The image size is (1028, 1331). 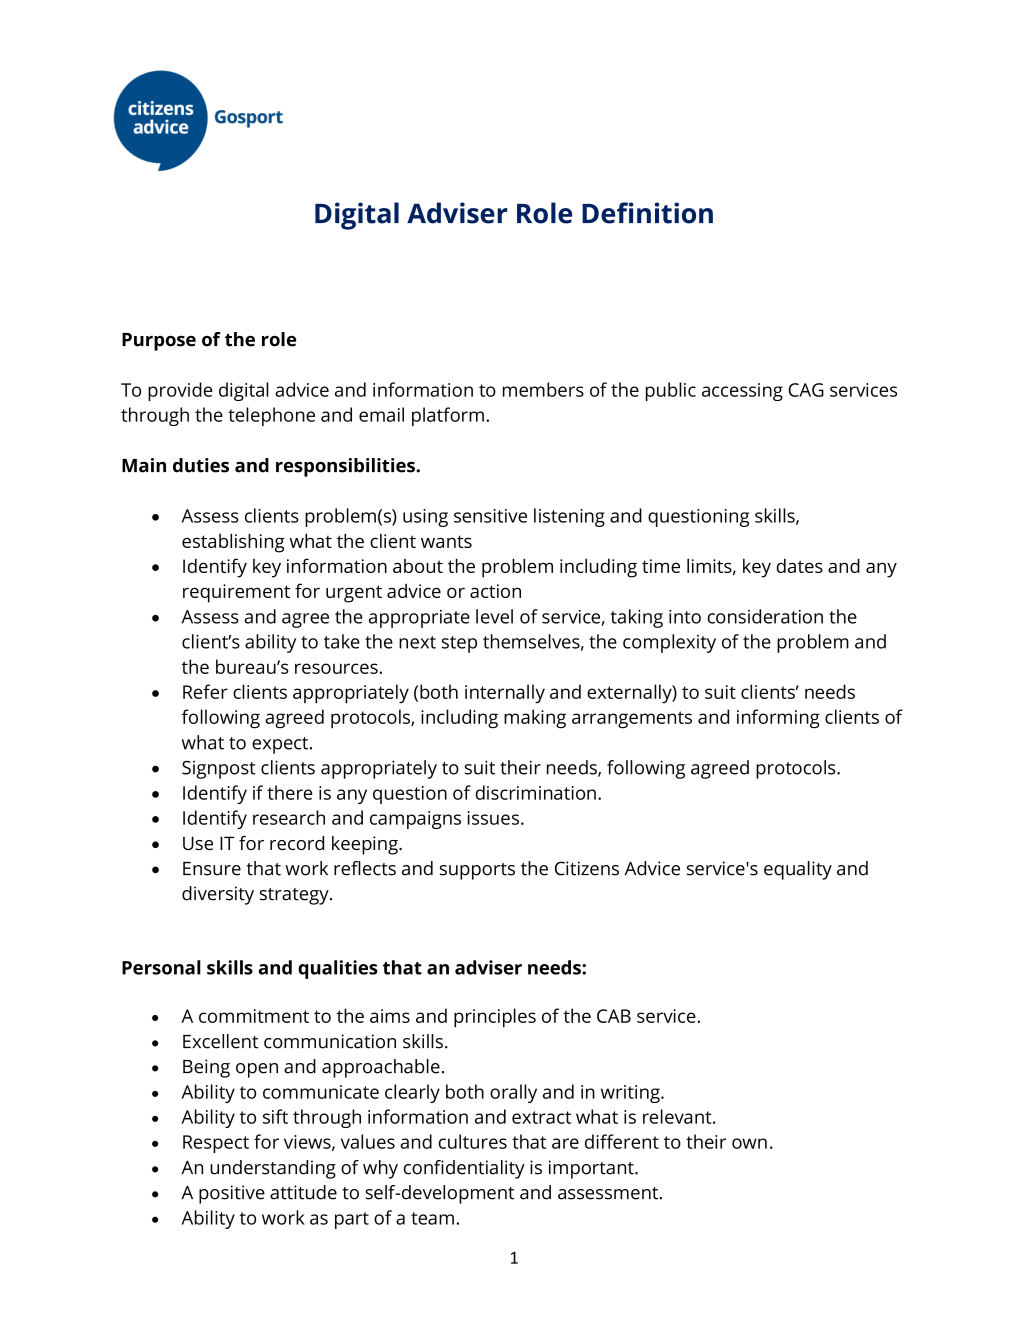 What do you see at coordinates (671, 391) in the screenshot?
I see `public` at bounding box center [671, 391].
